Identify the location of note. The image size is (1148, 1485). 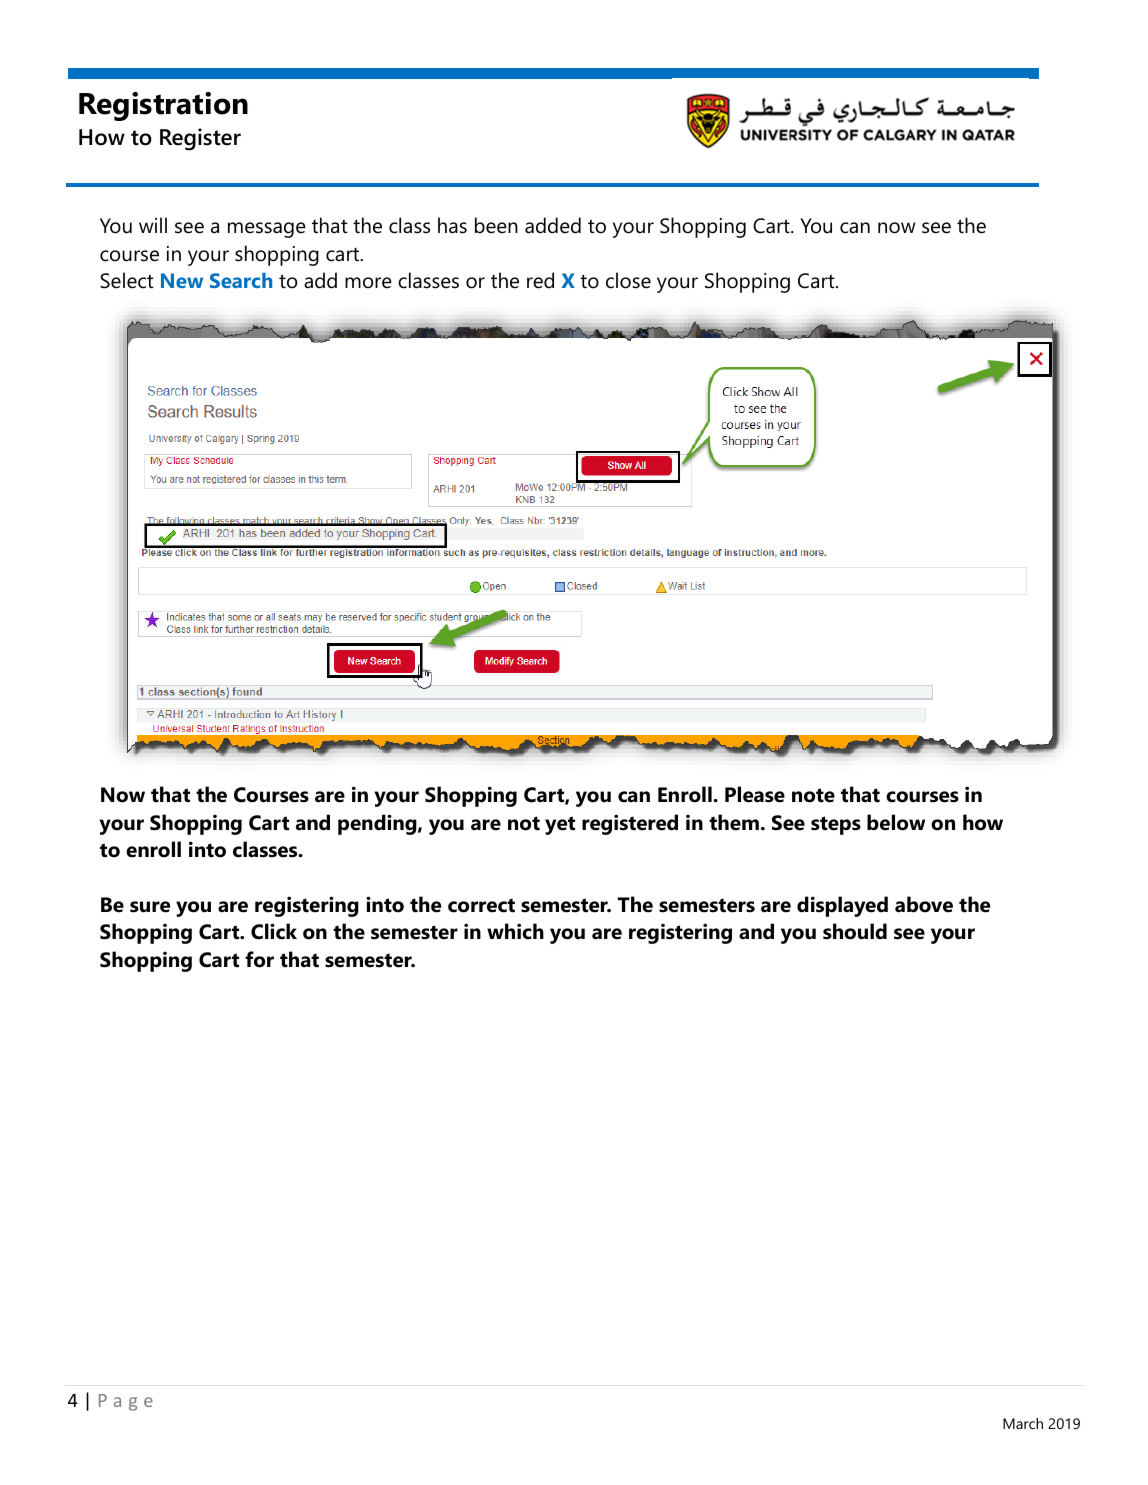
(813, 795).
